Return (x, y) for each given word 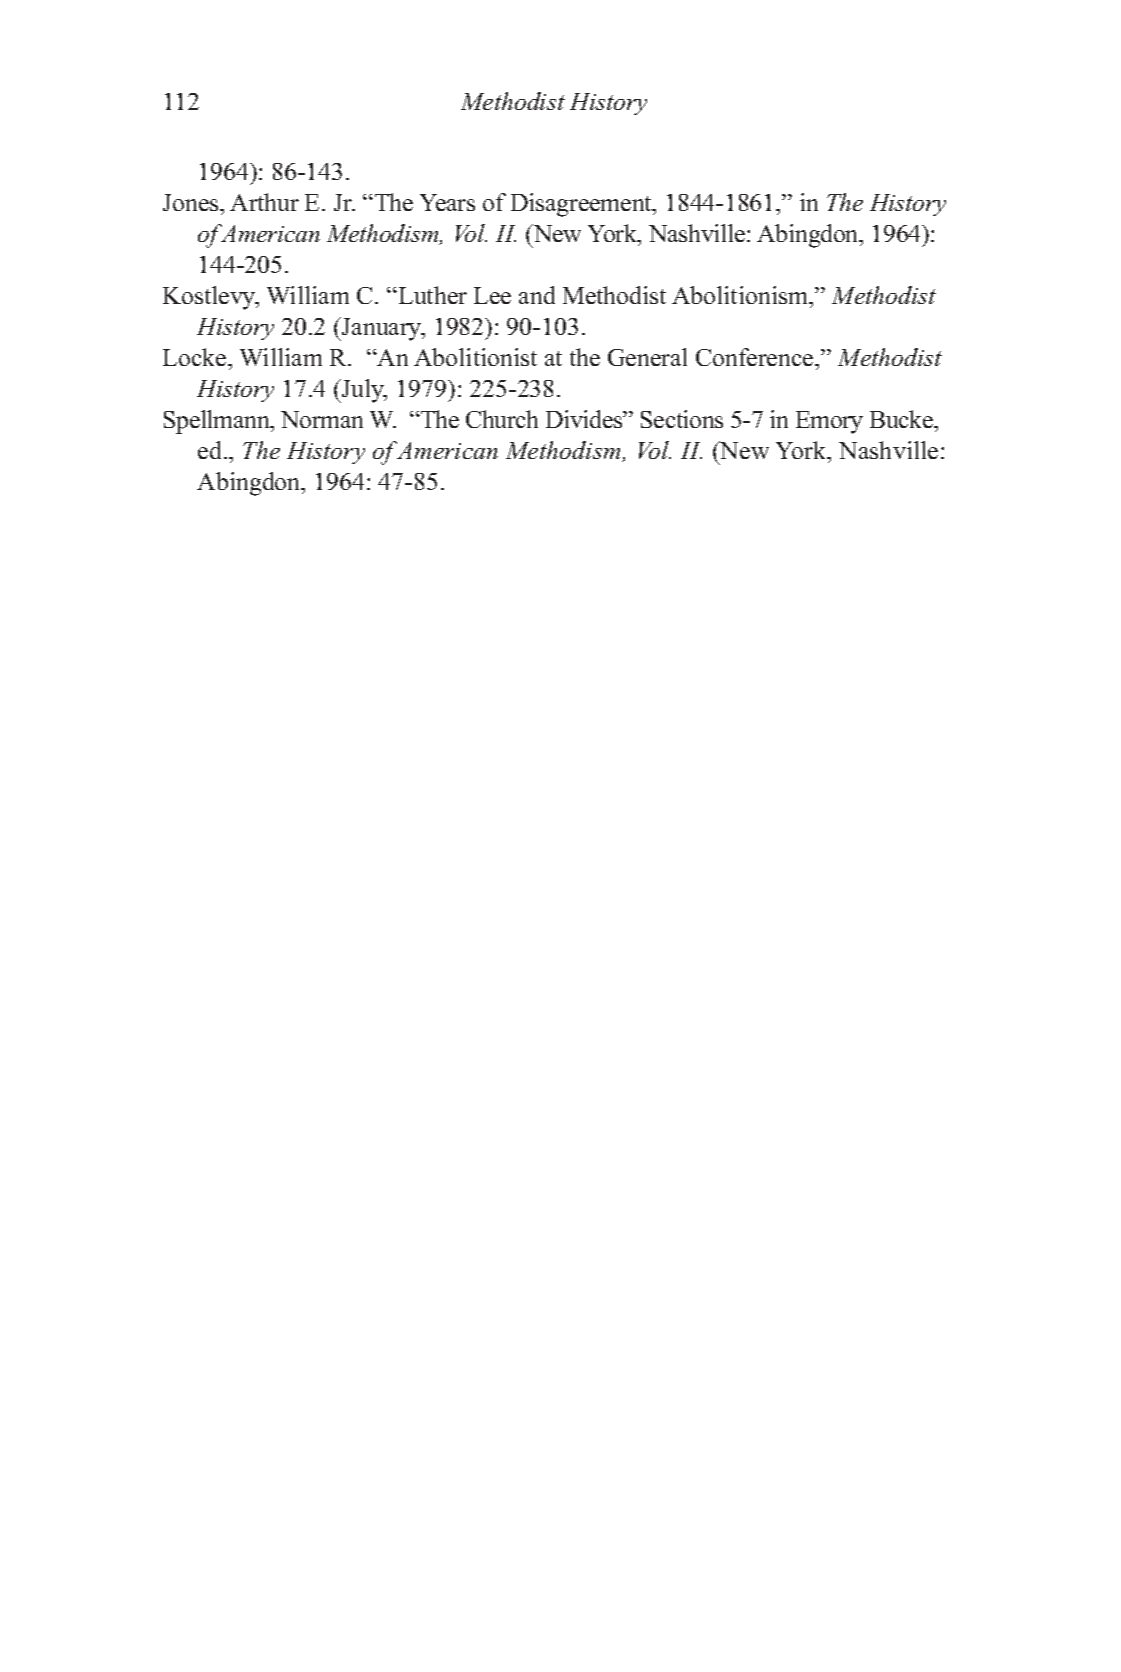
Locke (196, 357)
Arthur (264, 202)
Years (447, 202)
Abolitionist (475, 357)
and (537, 295)
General (647, 357)
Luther (431, 295)
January (382, 329)
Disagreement (583, 205)
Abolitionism (741, 295)
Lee (492, 295)
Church (502, 419)
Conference (756, 357)
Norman (322, 419)
